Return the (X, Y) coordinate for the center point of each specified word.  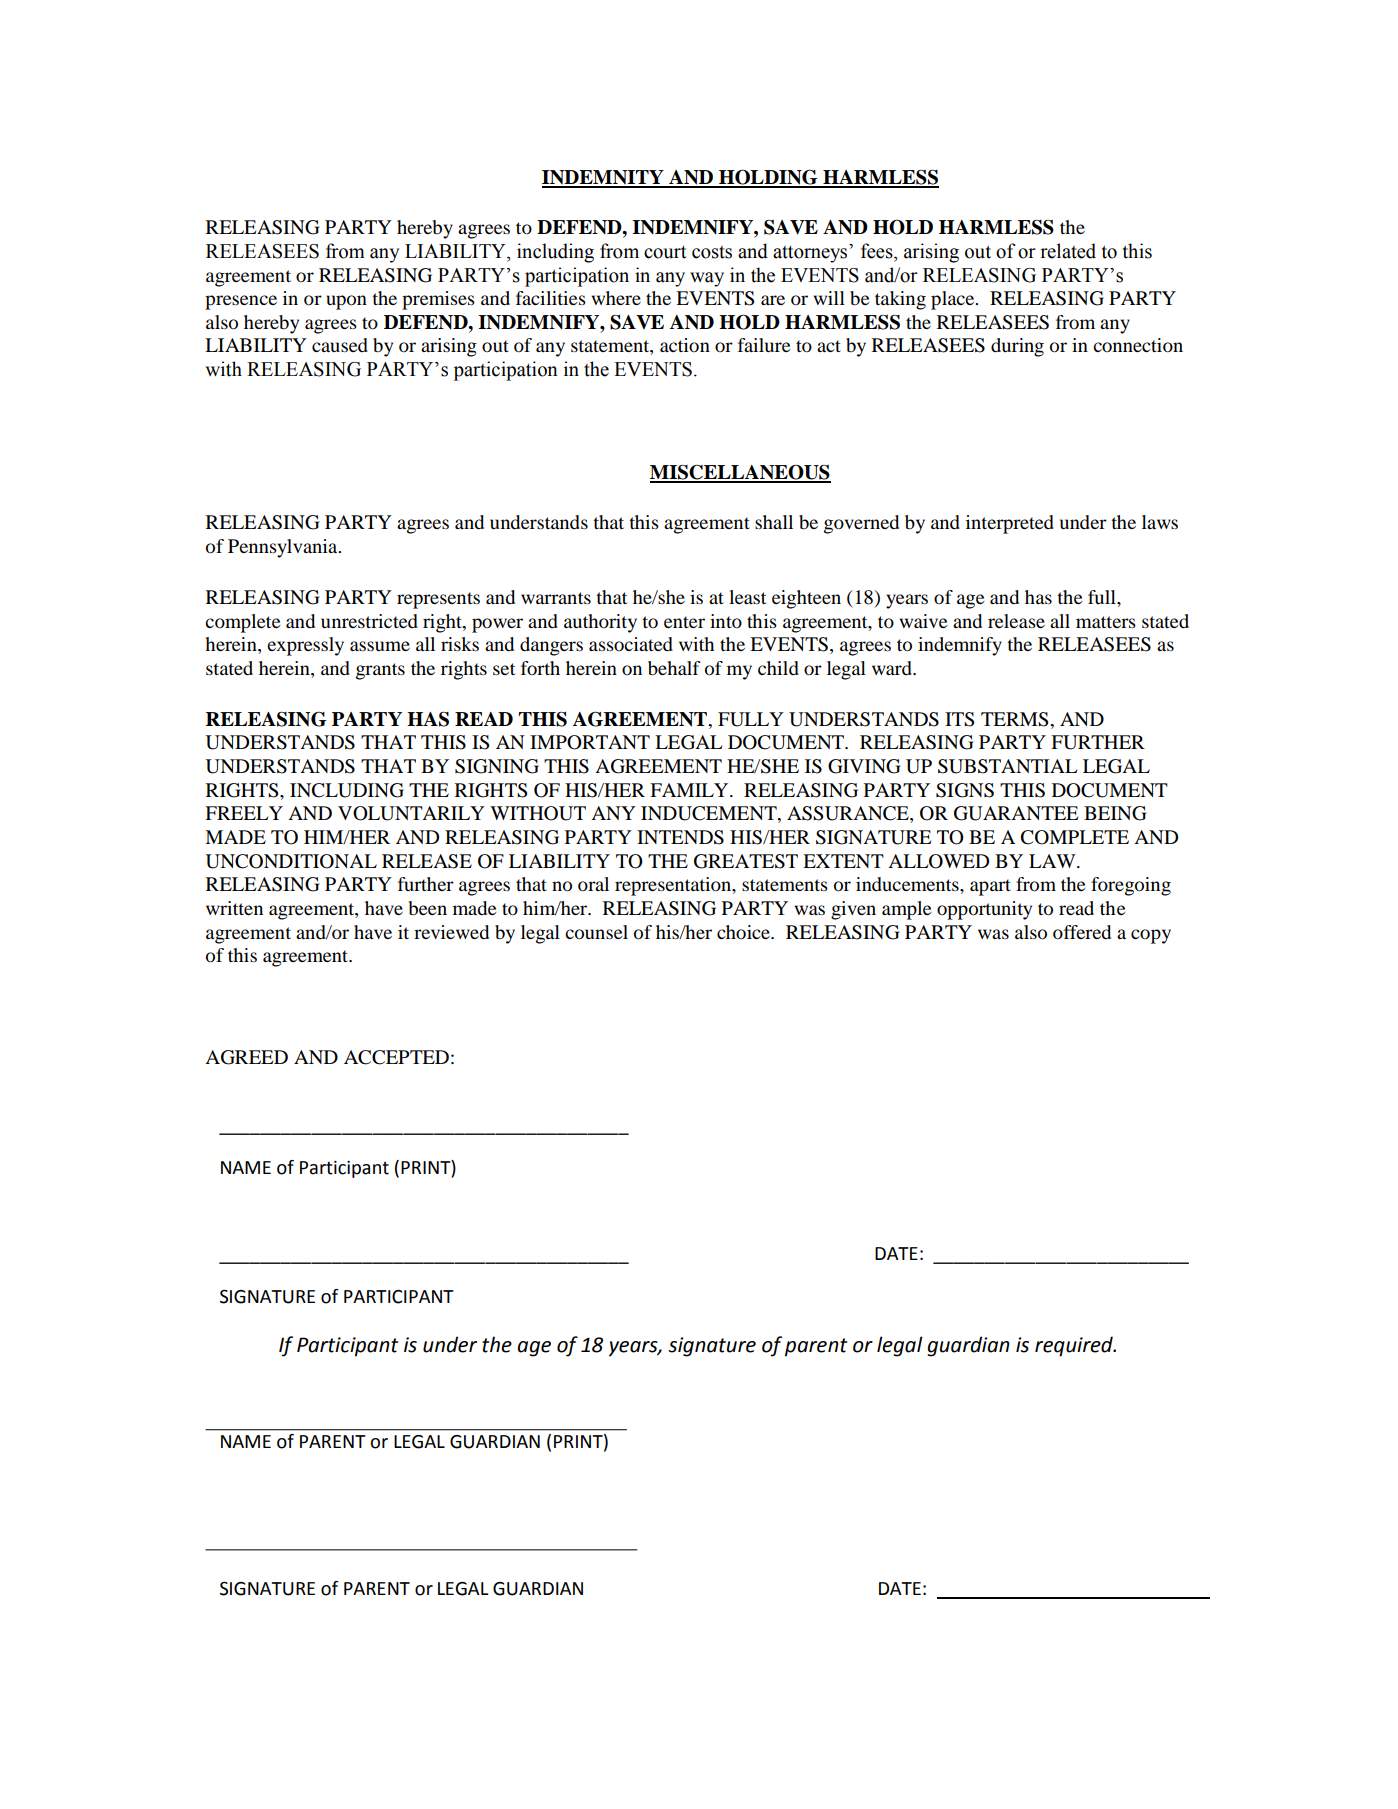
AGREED (246, 1057)
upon (346, 302)
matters (1106, 622)
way (707, 279)
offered (1082, 932)
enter (684, 622)
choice (744, 932)
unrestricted (369, 621)
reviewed (451, 932)
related (1068, 251)
